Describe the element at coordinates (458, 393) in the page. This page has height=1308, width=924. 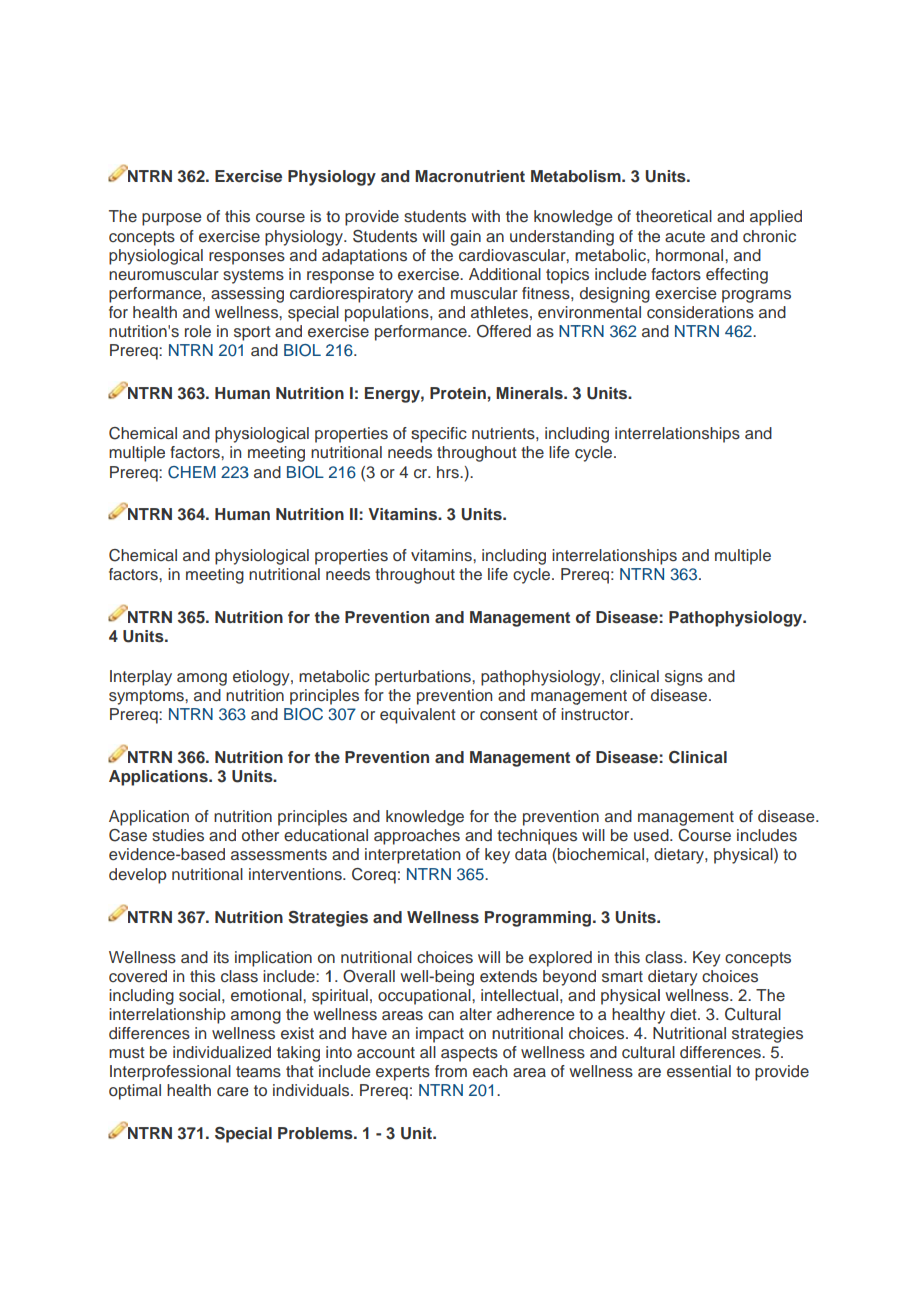
I see `Protein` at that location.
